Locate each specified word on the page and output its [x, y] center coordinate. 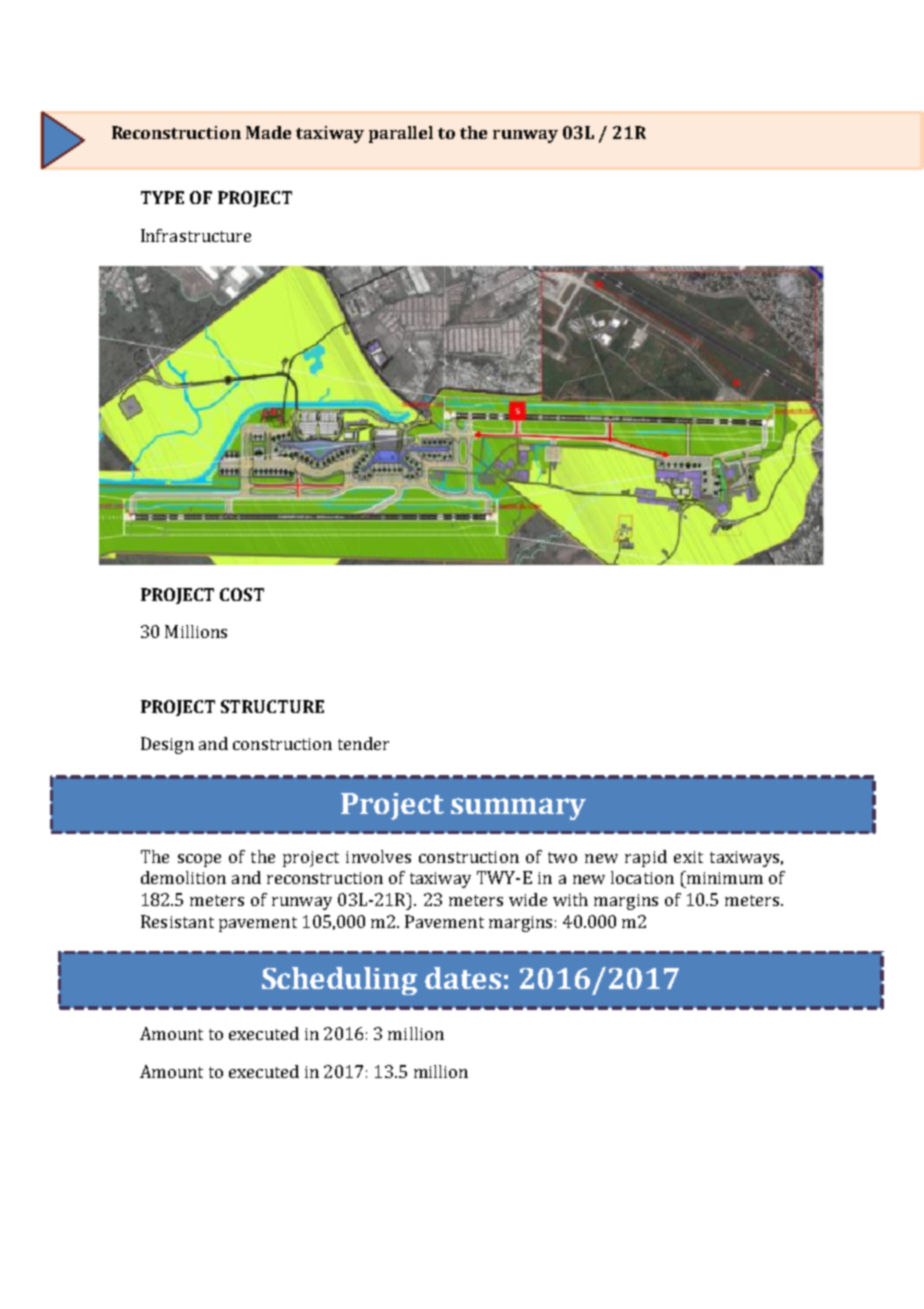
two [562, 857]
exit [688, 857]
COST [242, 594]
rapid [646, 858]
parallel [401, 134]
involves [378, 856]
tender [363, 743]
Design [167, 745]
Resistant [177, 921]
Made [268, 132]
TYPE [162, 197]
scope [199, 860]
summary [518, 809]
